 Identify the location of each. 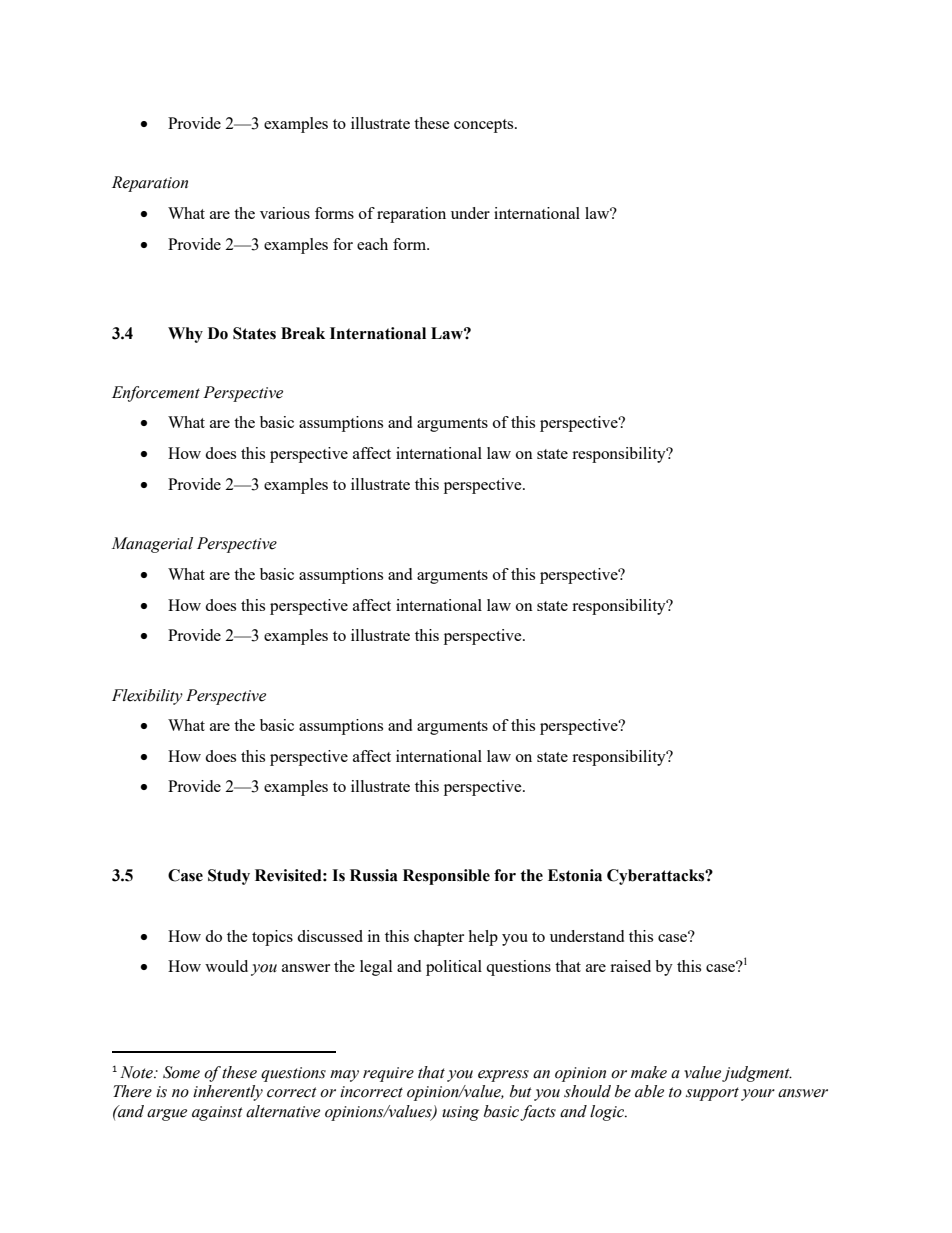
(372, 244).
